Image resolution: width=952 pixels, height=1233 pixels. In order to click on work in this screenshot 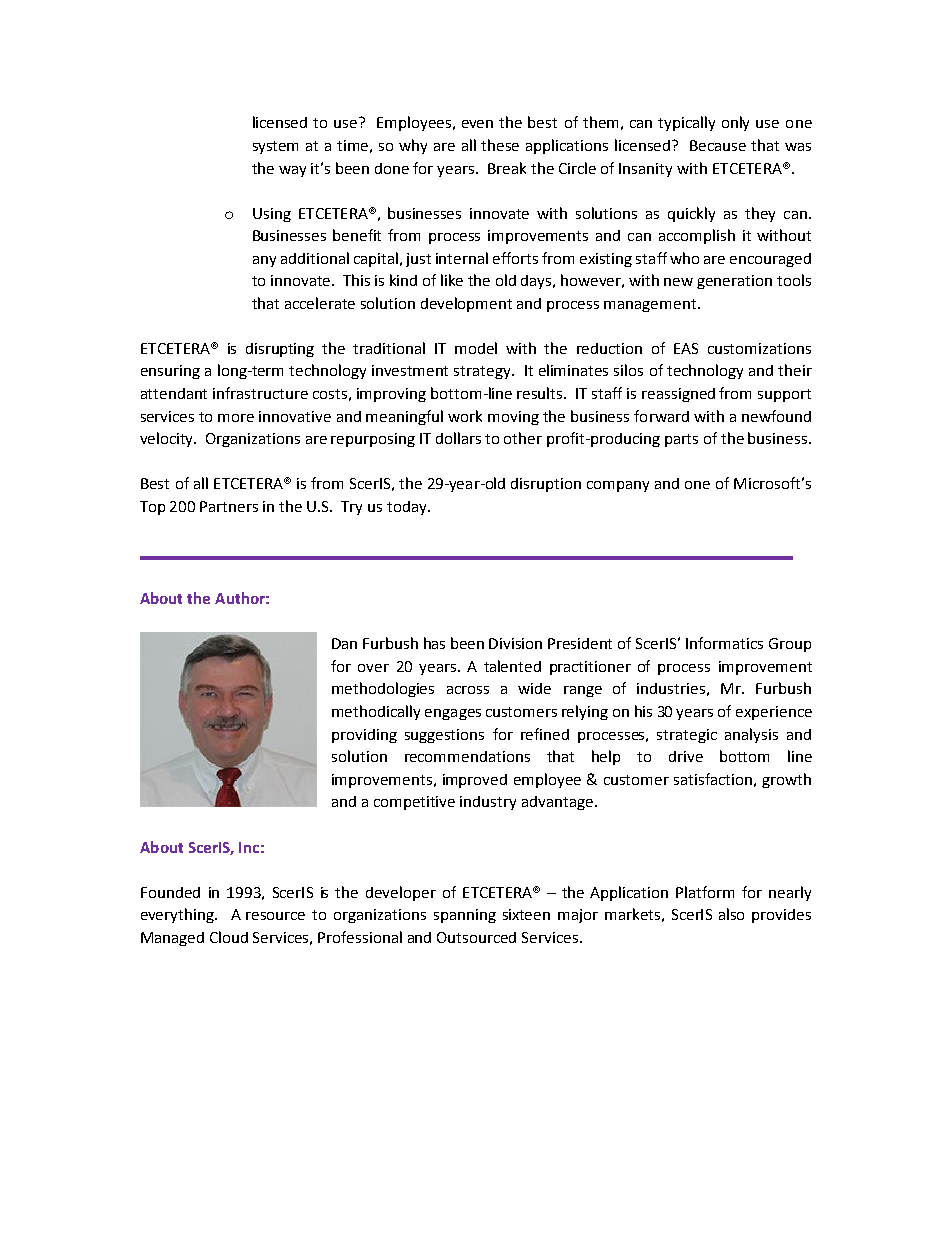, I will do `click(465, 416)`.
